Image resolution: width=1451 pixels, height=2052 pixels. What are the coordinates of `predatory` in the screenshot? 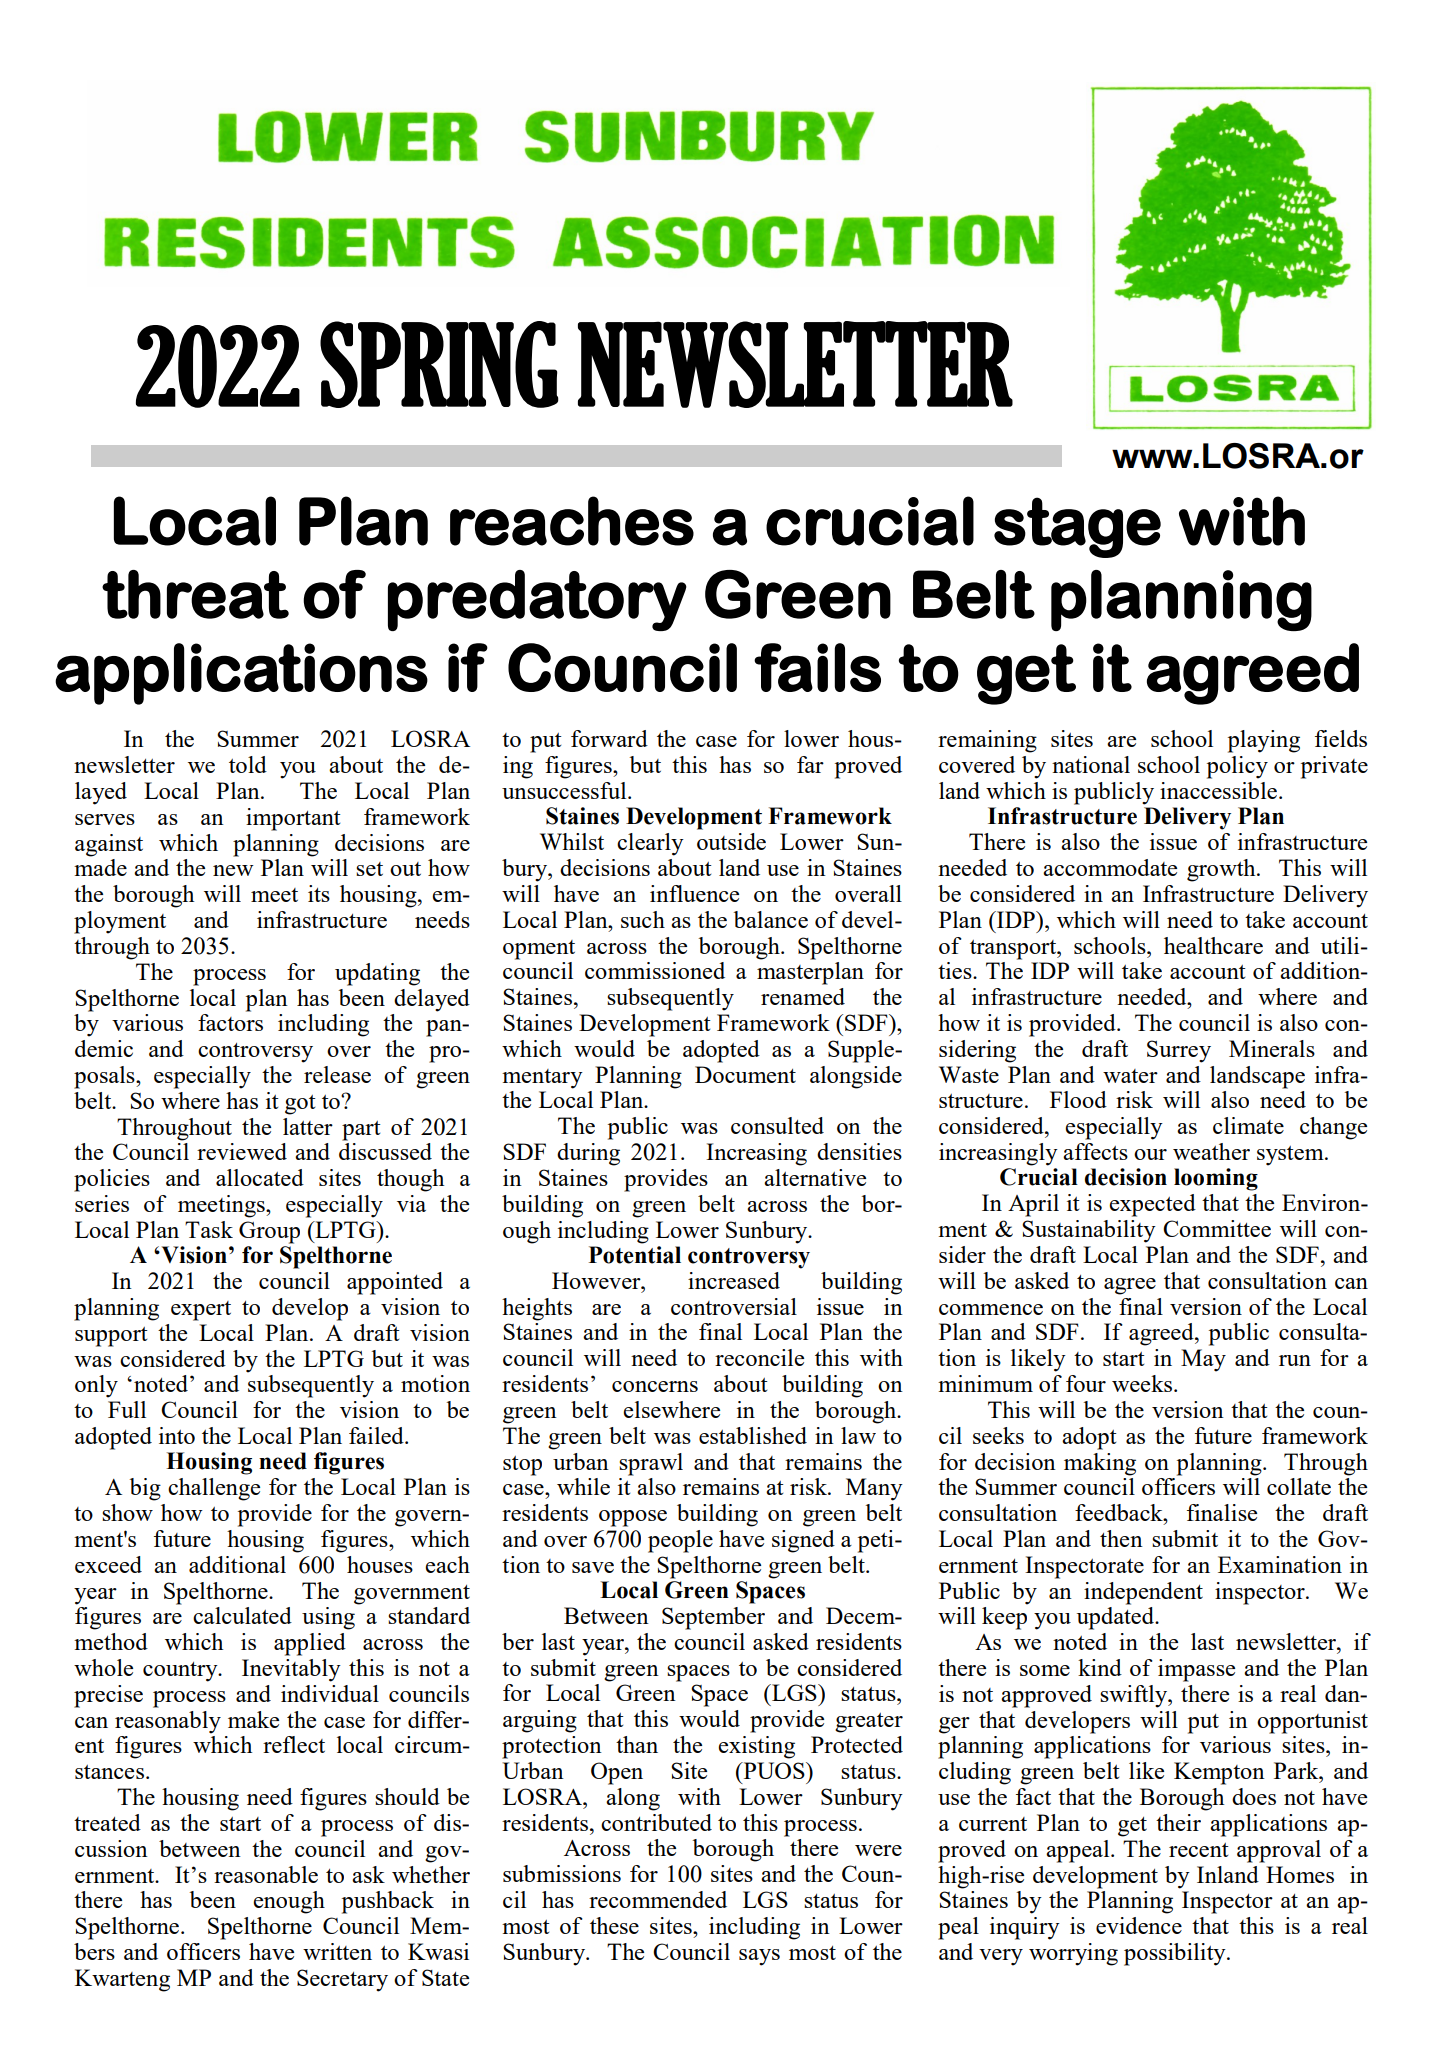 It's located at (537, 600).
